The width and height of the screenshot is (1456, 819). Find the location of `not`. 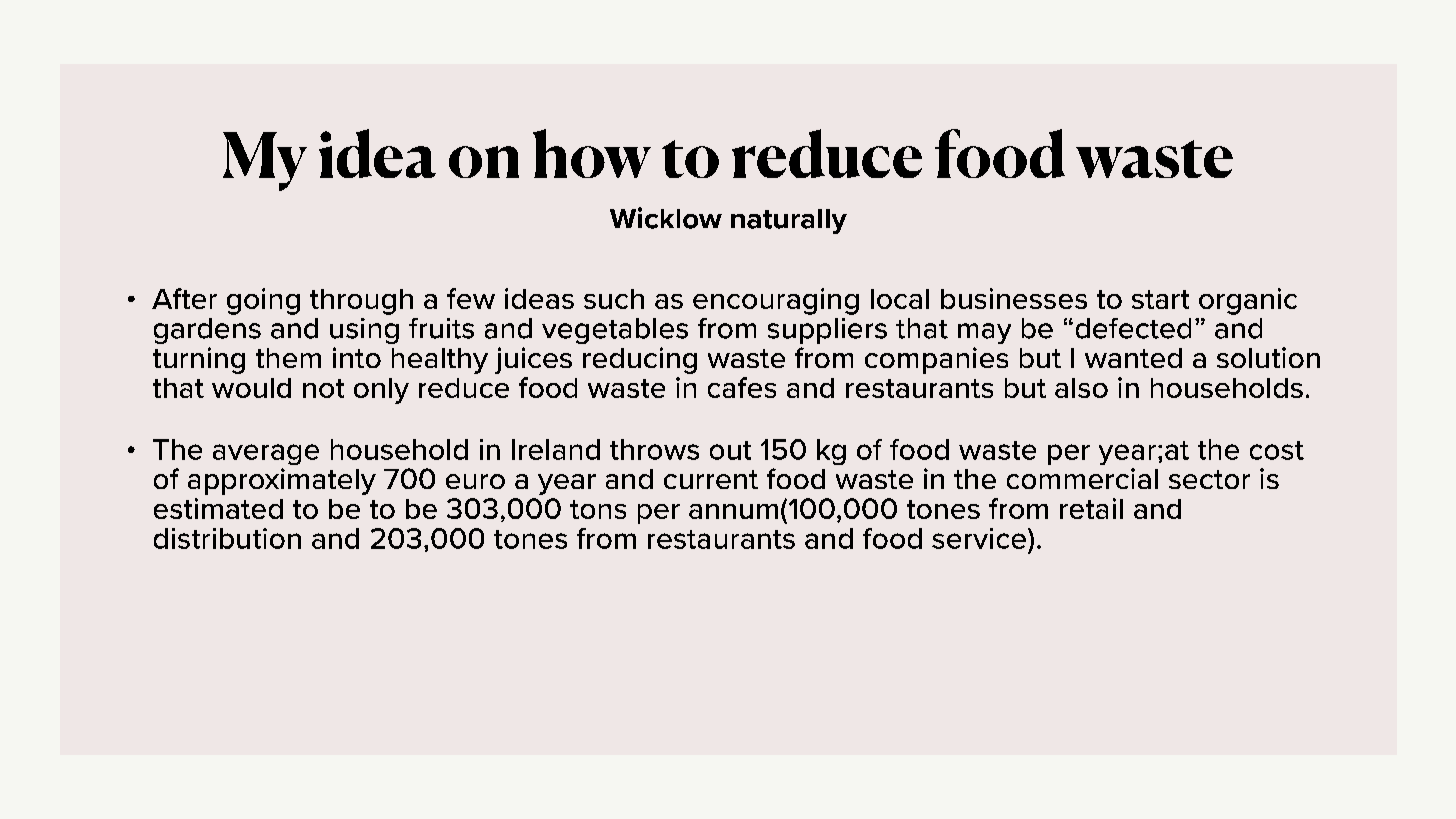

not is located at coordinates (323, 388).
